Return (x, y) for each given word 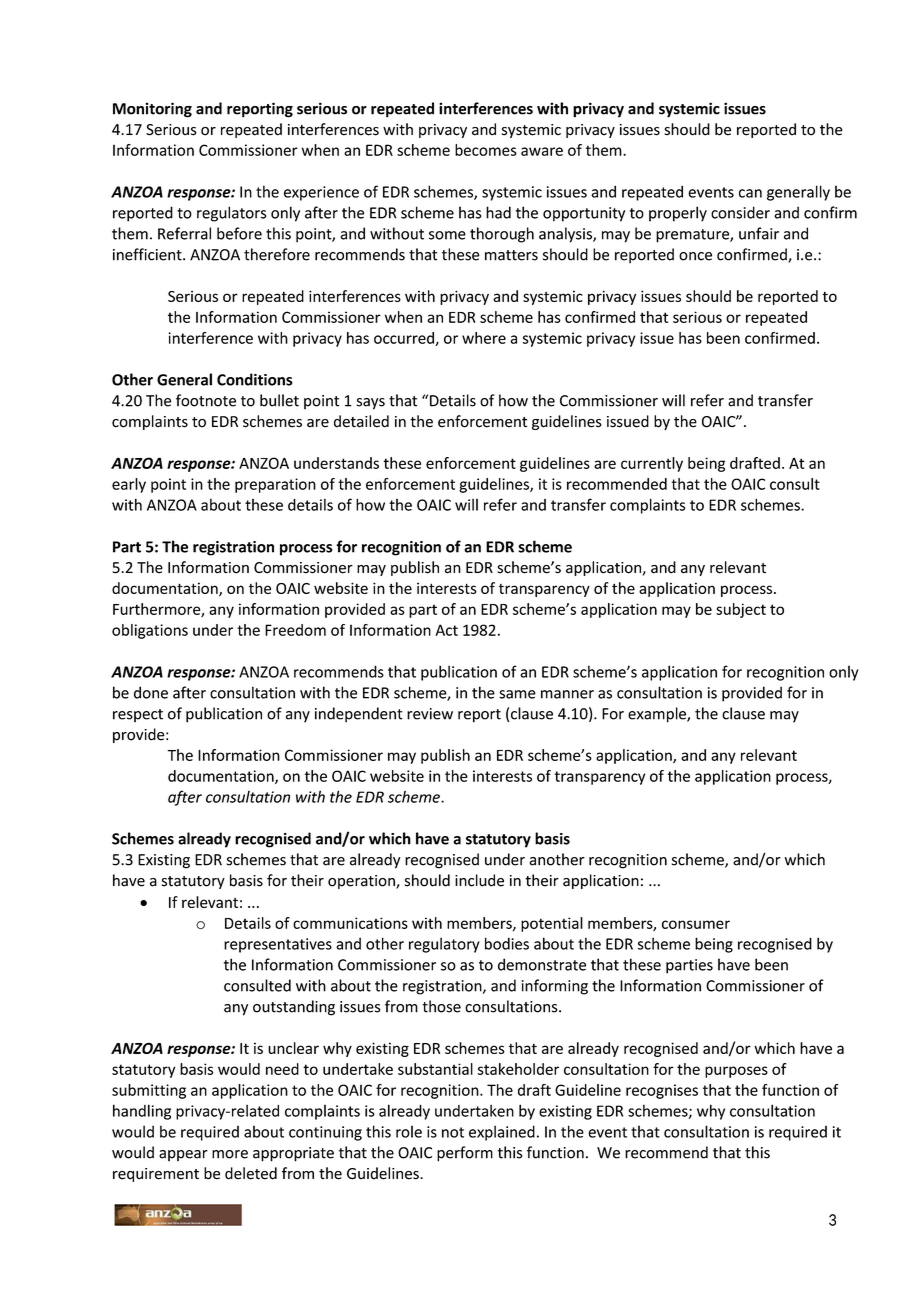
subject (741, 610)
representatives (278, 945)
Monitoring (152, 110)
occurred (405, 339)
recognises (662, 1091)
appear (183, 1155)
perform (465, 1154)
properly (678, 214)
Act (446, 630)
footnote (206, 400)
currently (652, 464)
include (479, 880)
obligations (150, 631)
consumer (696, 924)
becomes (486, 150)
